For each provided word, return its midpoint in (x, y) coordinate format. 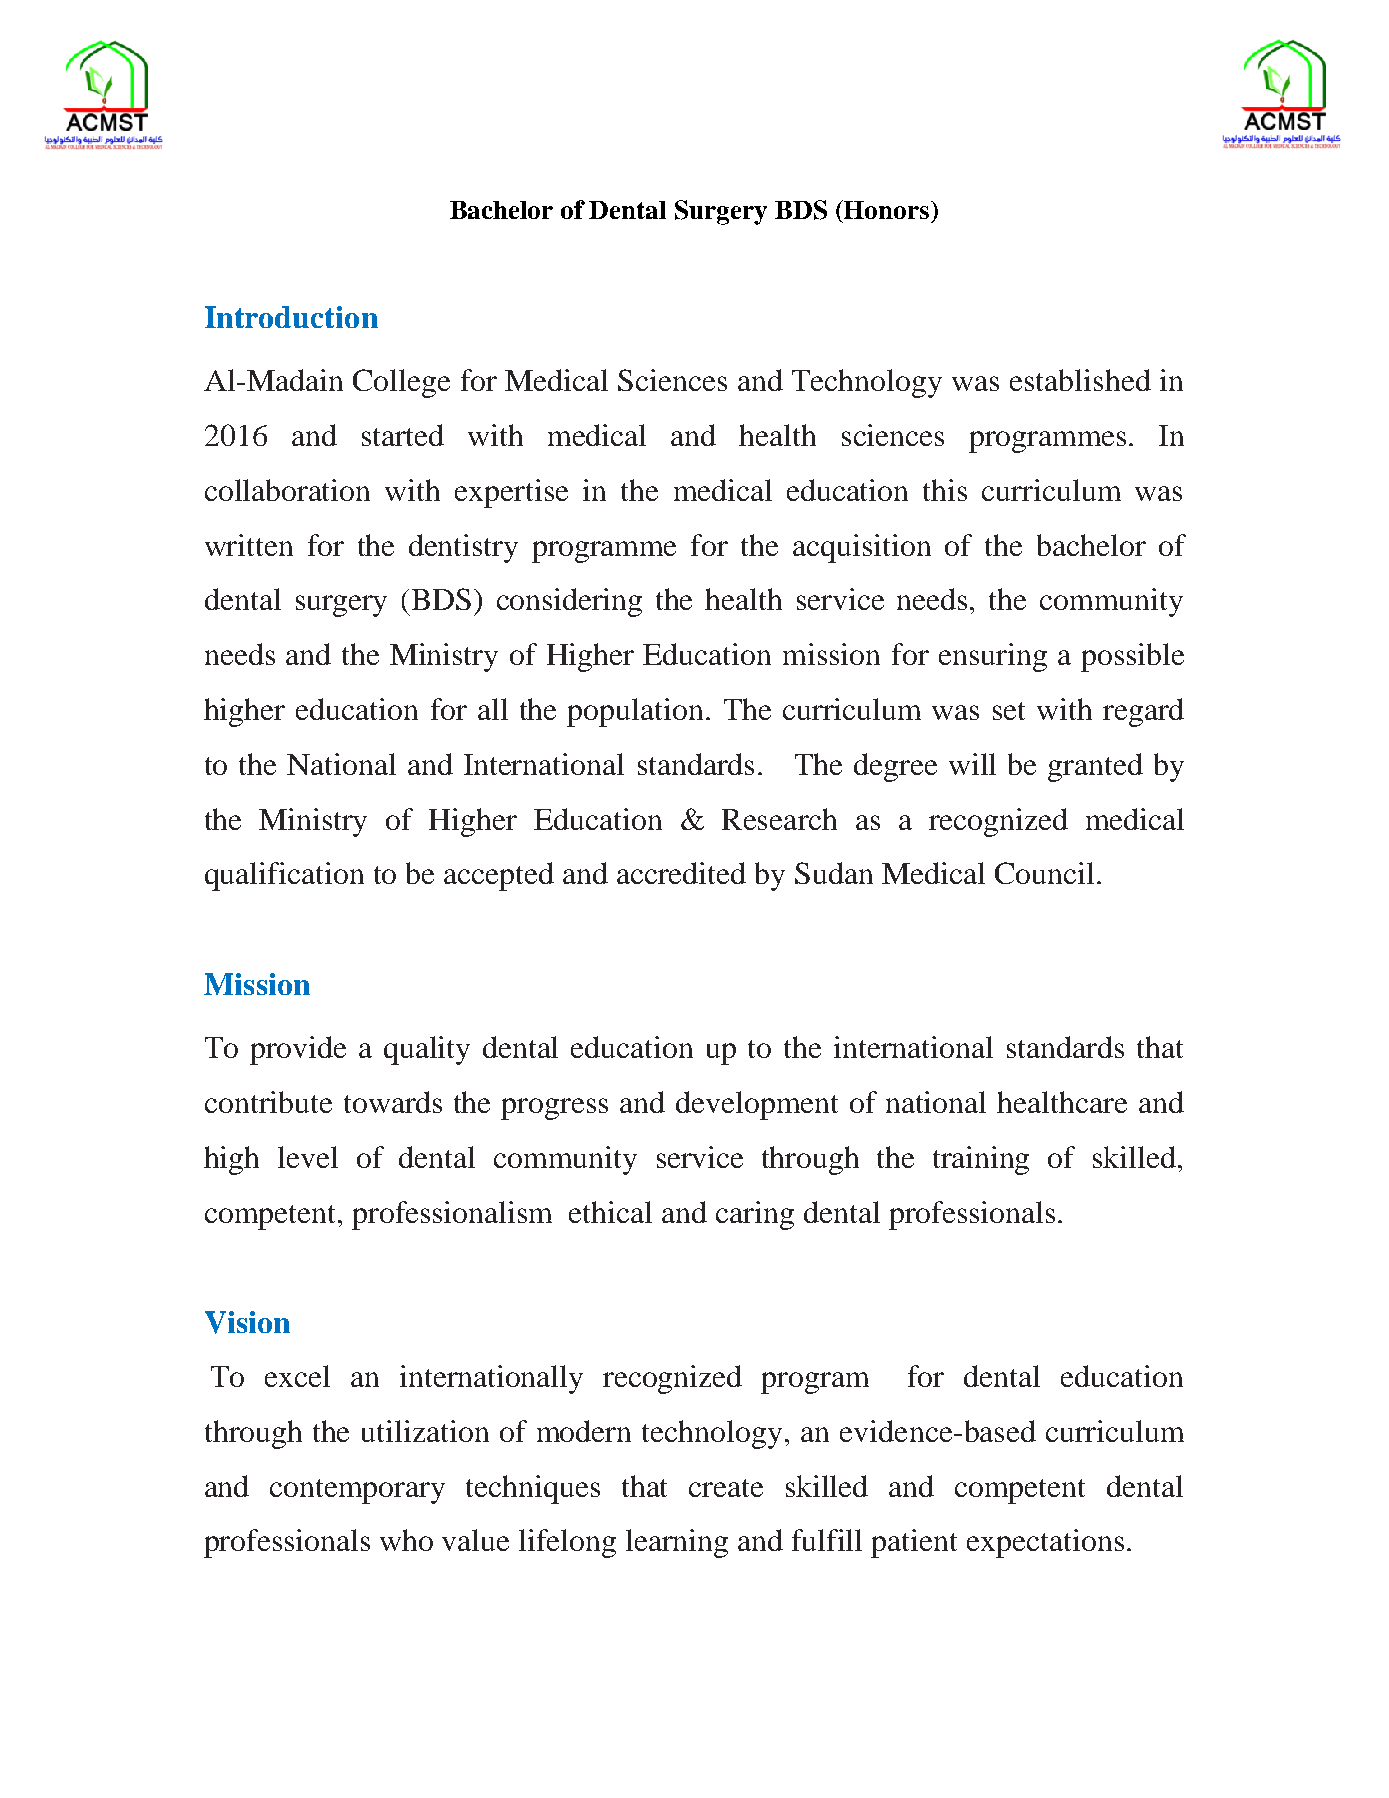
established (1080, 380)
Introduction (291, 317)
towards (393, 1102)
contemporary (357, 1491)
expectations (1045, 1543)
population (635, 712)
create (726, 1488)
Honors (887, 209)
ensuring (993, 657)
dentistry (463, 548)
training (981, 1160)
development (757, 1105)
